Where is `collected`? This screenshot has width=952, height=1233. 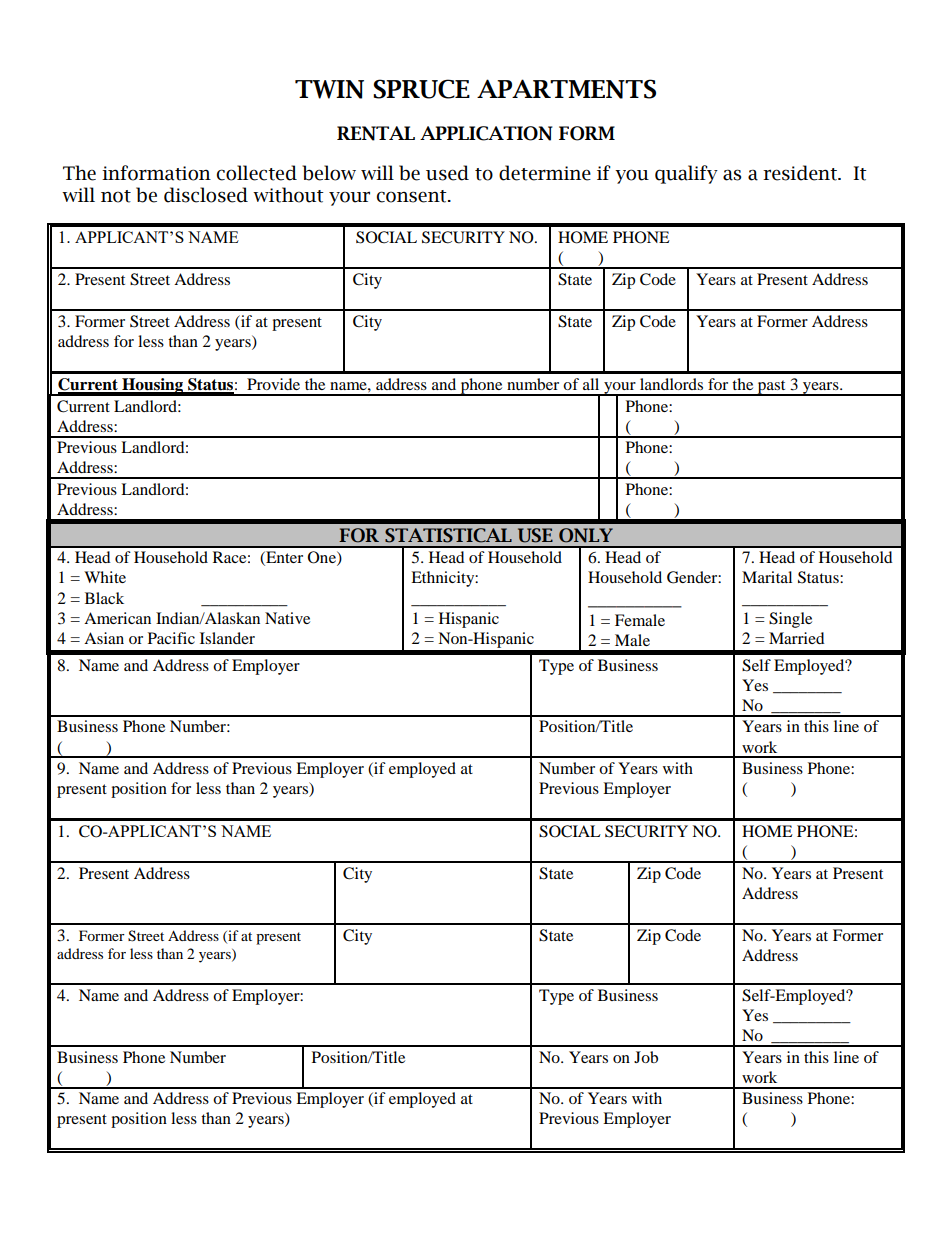
collected is located at coordinates (257, 173).
